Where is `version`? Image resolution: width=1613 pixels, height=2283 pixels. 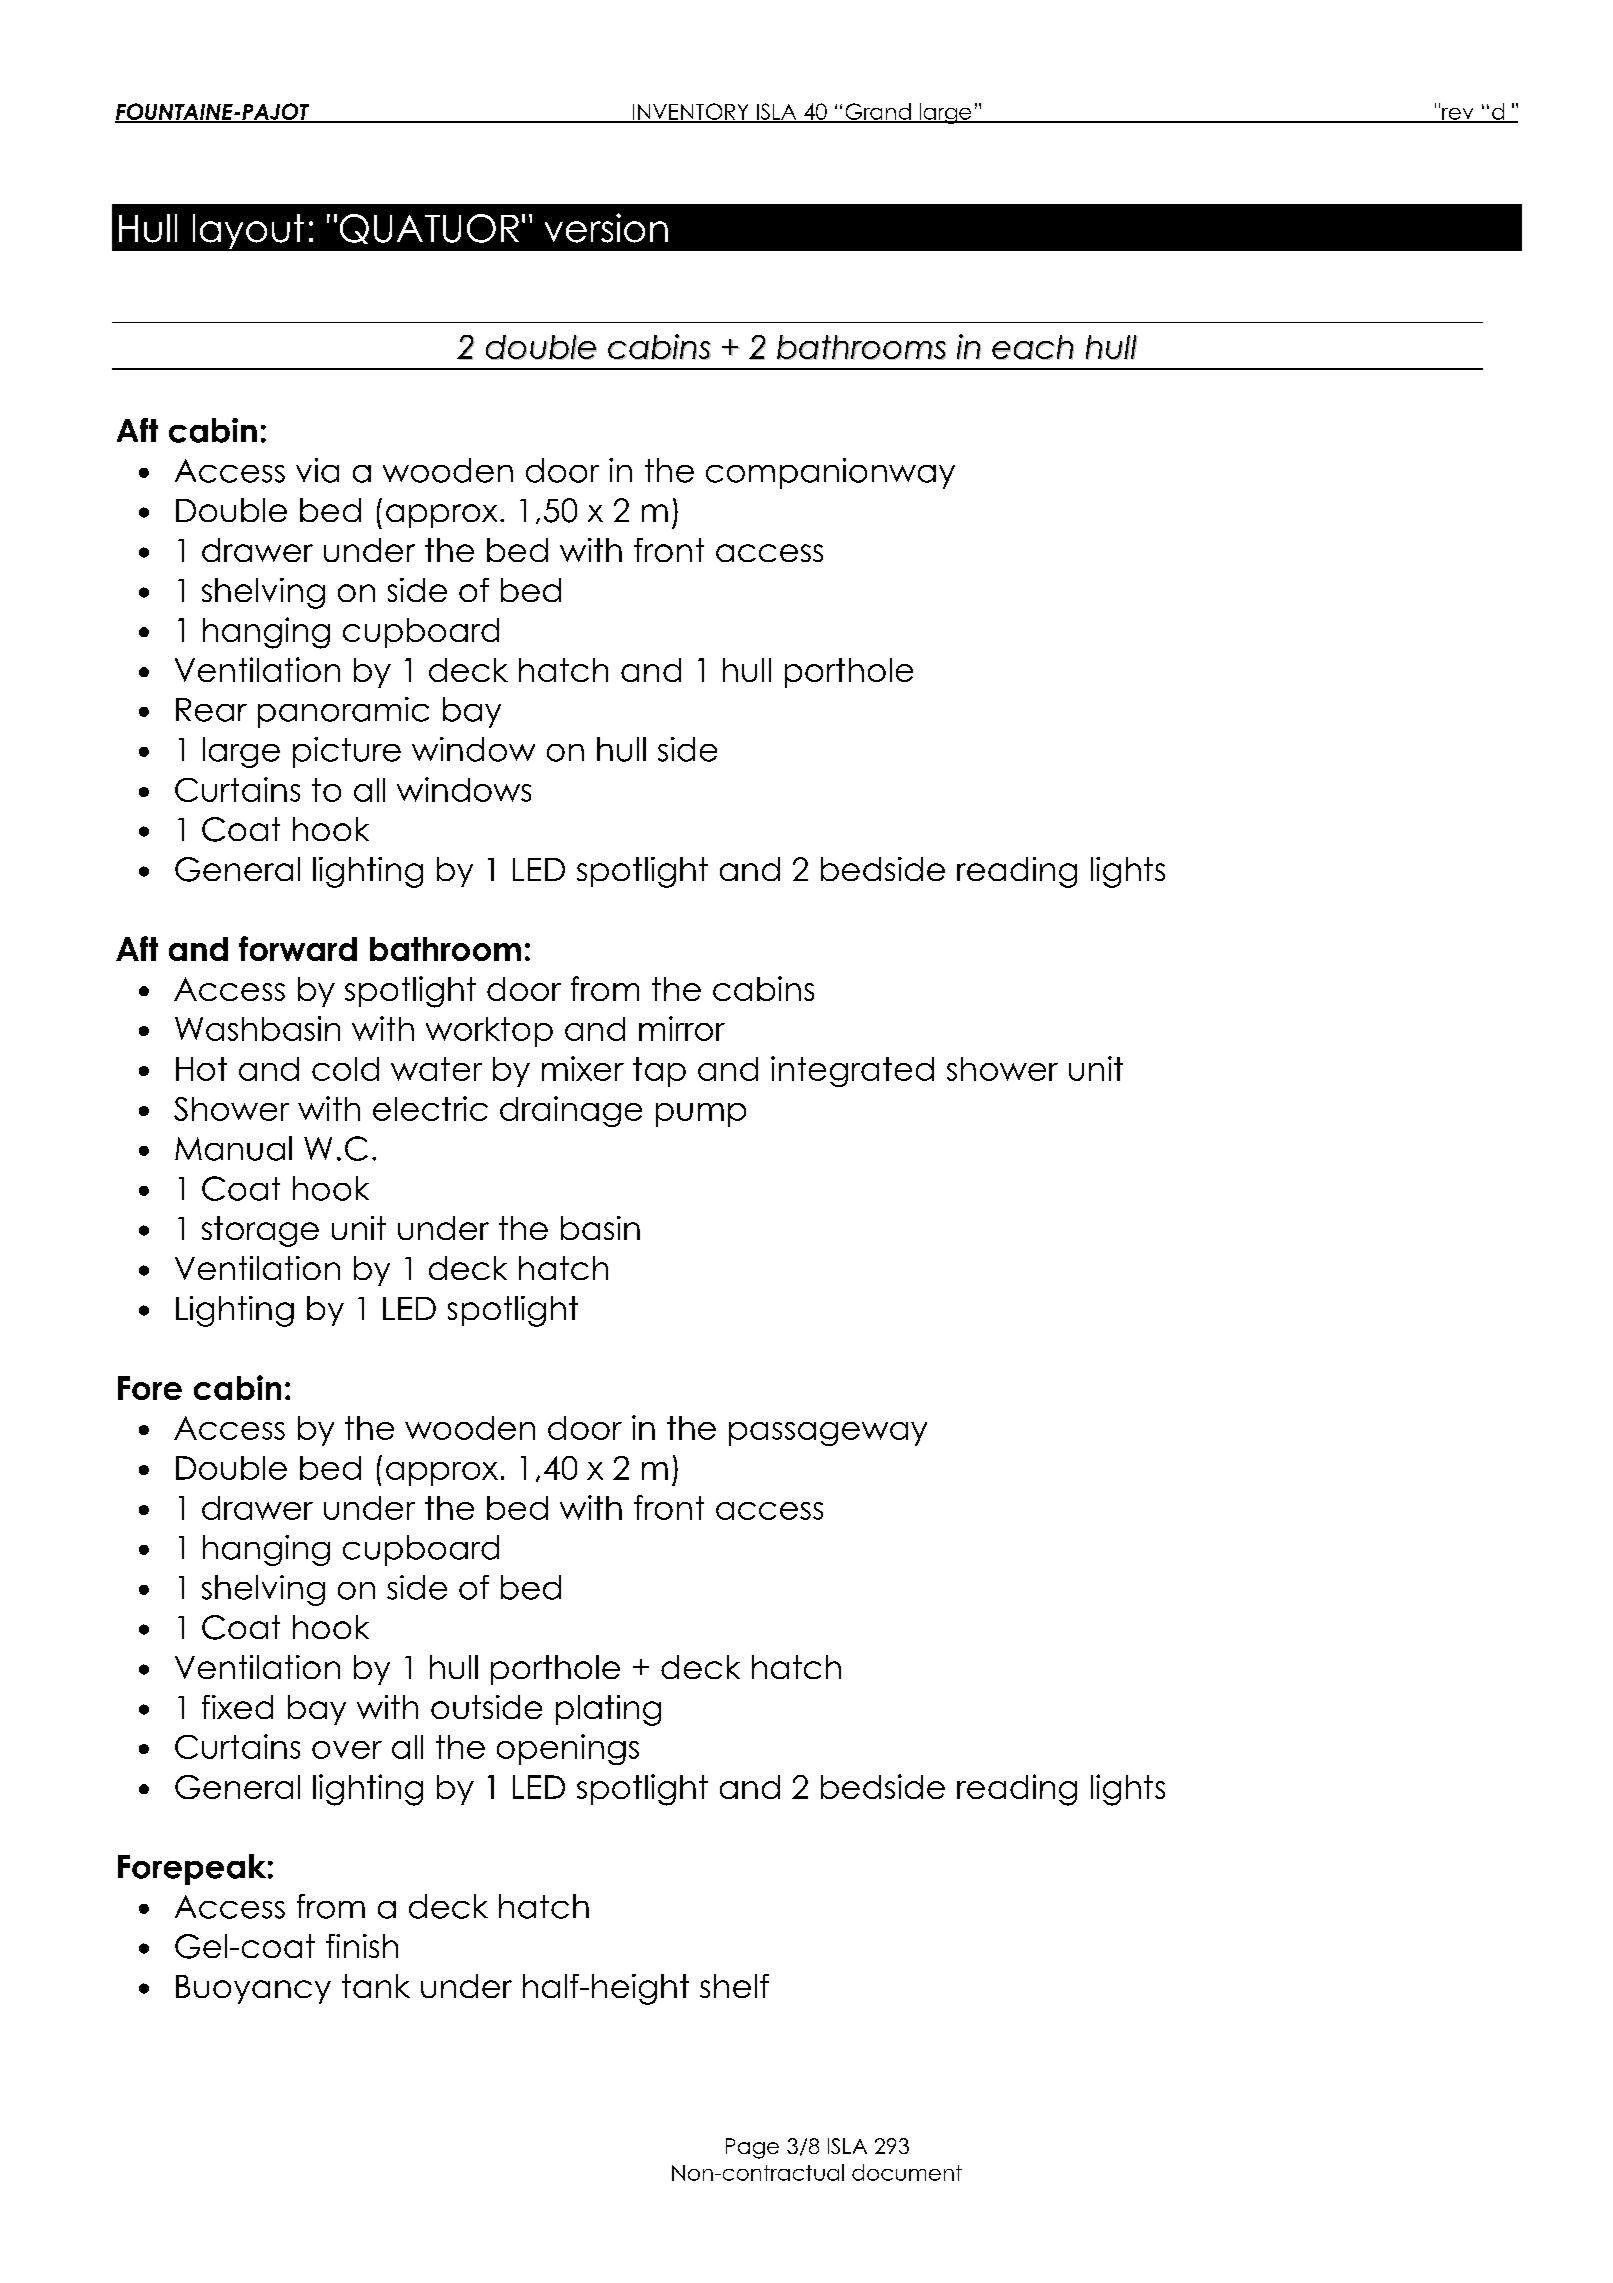 version is located at coordinates (606, 228).
